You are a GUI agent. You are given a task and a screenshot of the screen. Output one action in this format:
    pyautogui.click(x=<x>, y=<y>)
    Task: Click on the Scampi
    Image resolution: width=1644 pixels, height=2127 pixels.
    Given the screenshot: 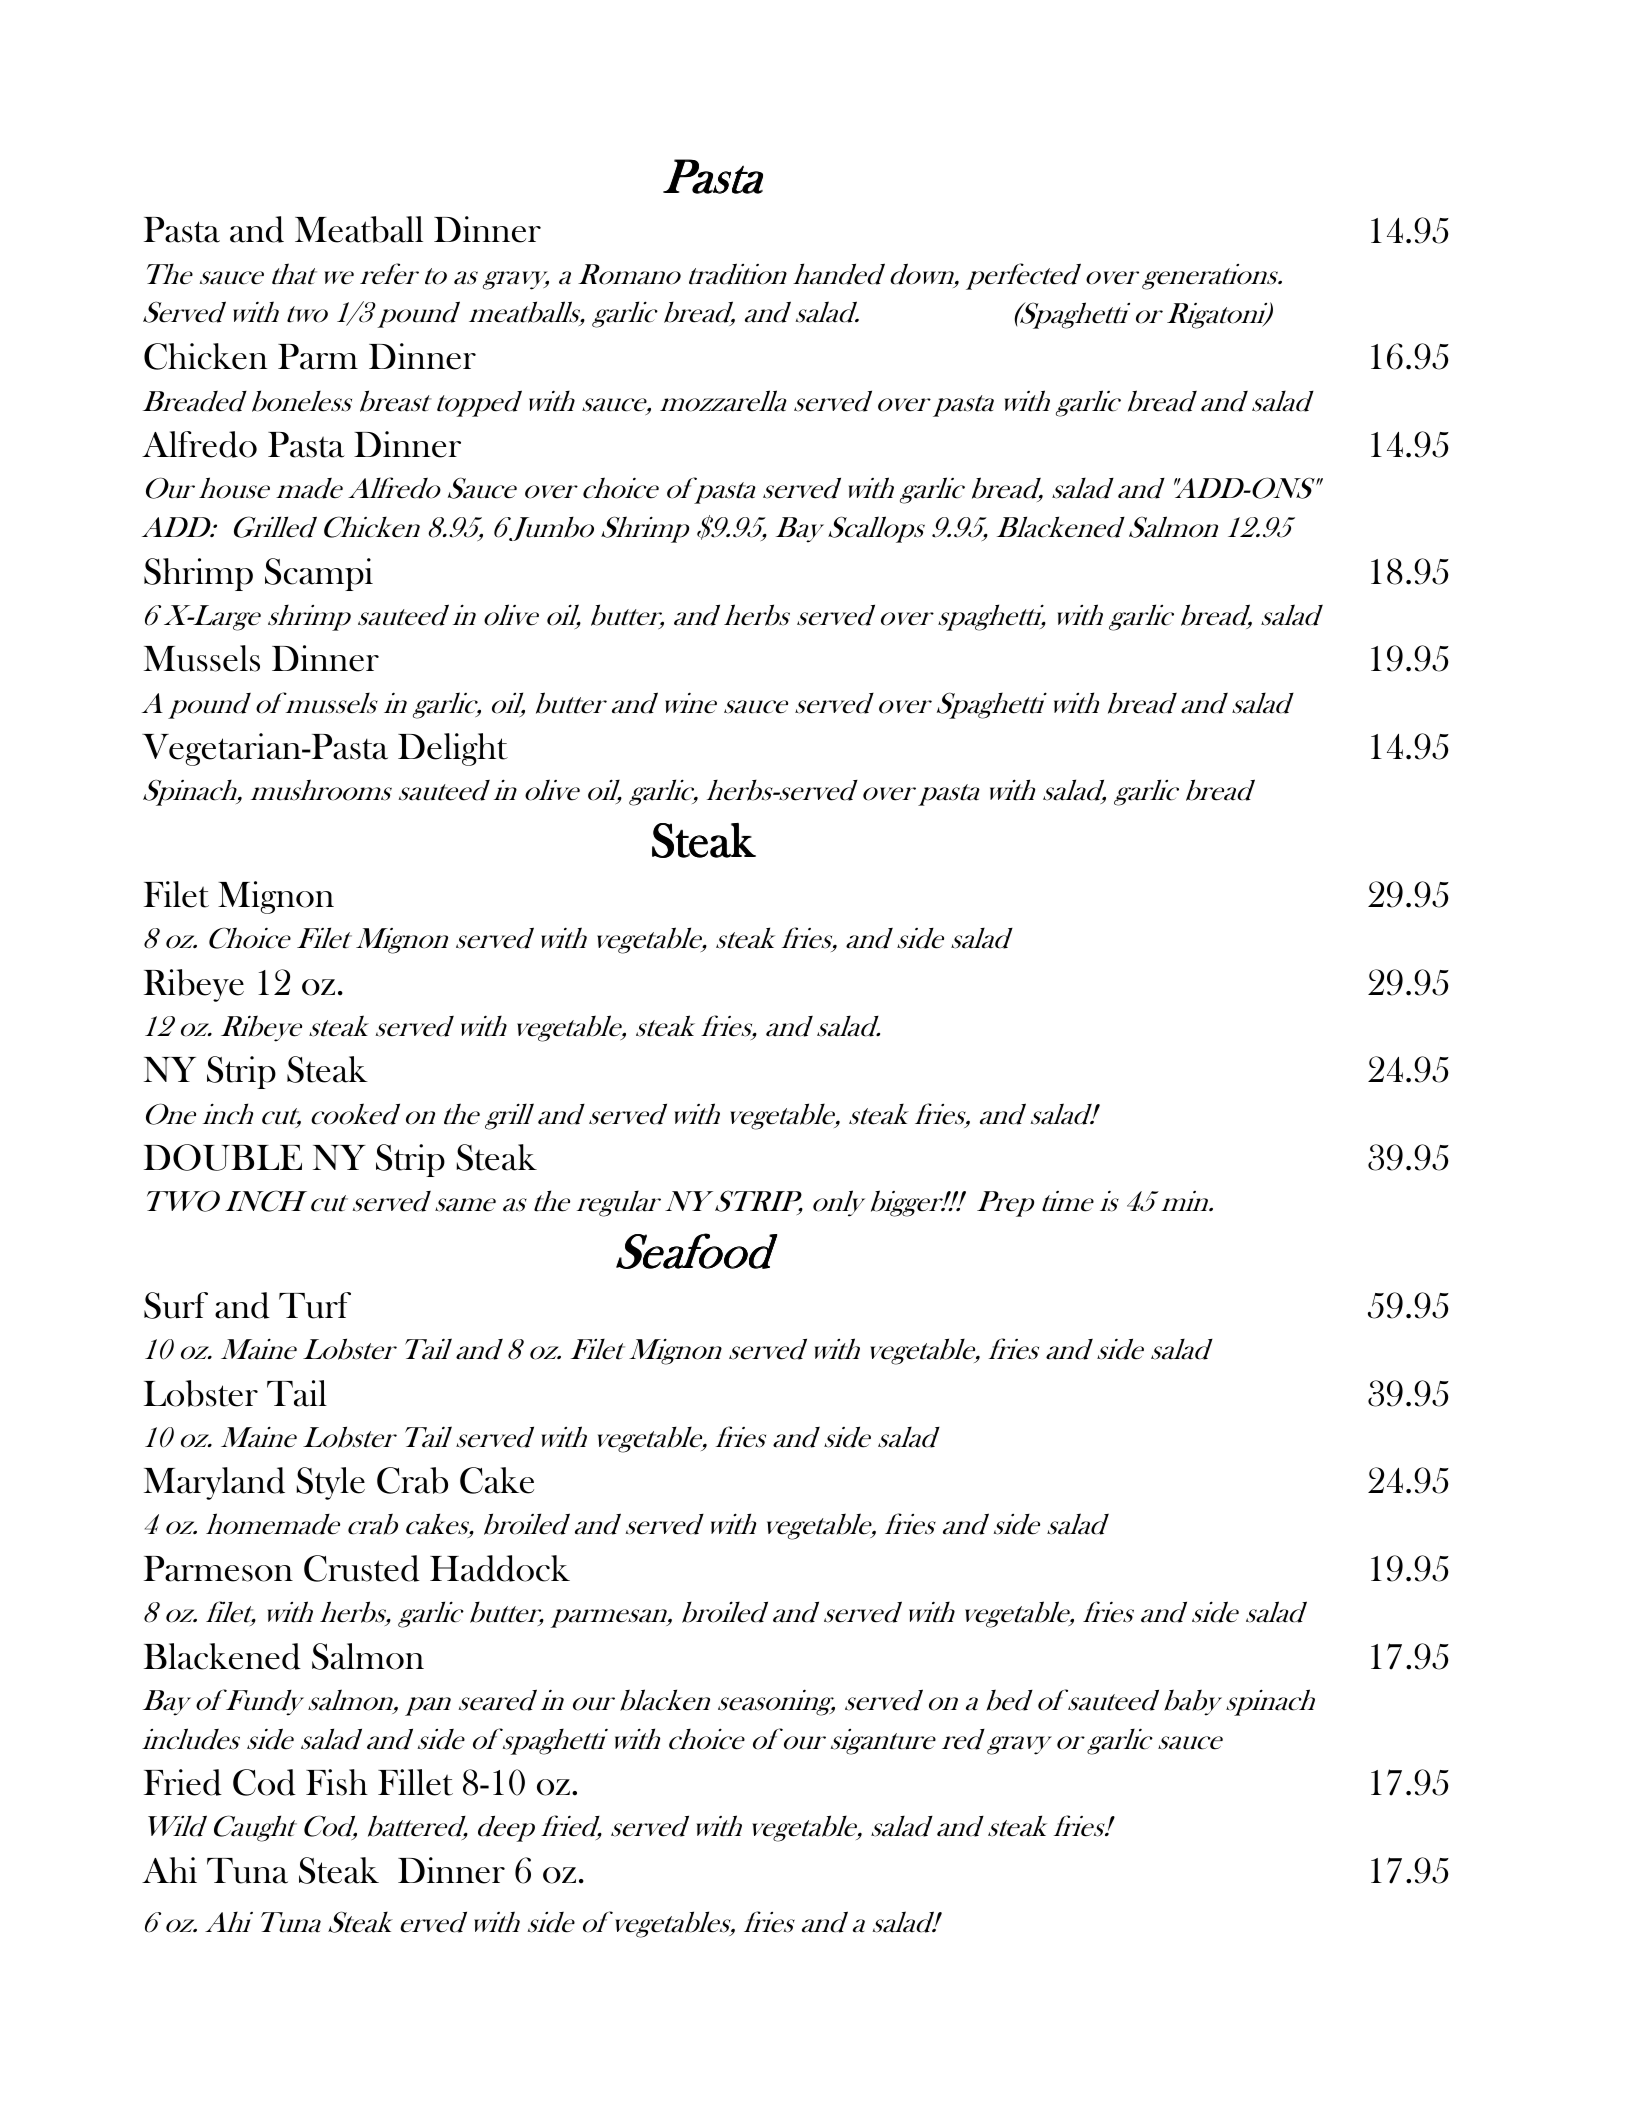 What is the action you would take?
    pyautogui.click(x=319, y=574)
